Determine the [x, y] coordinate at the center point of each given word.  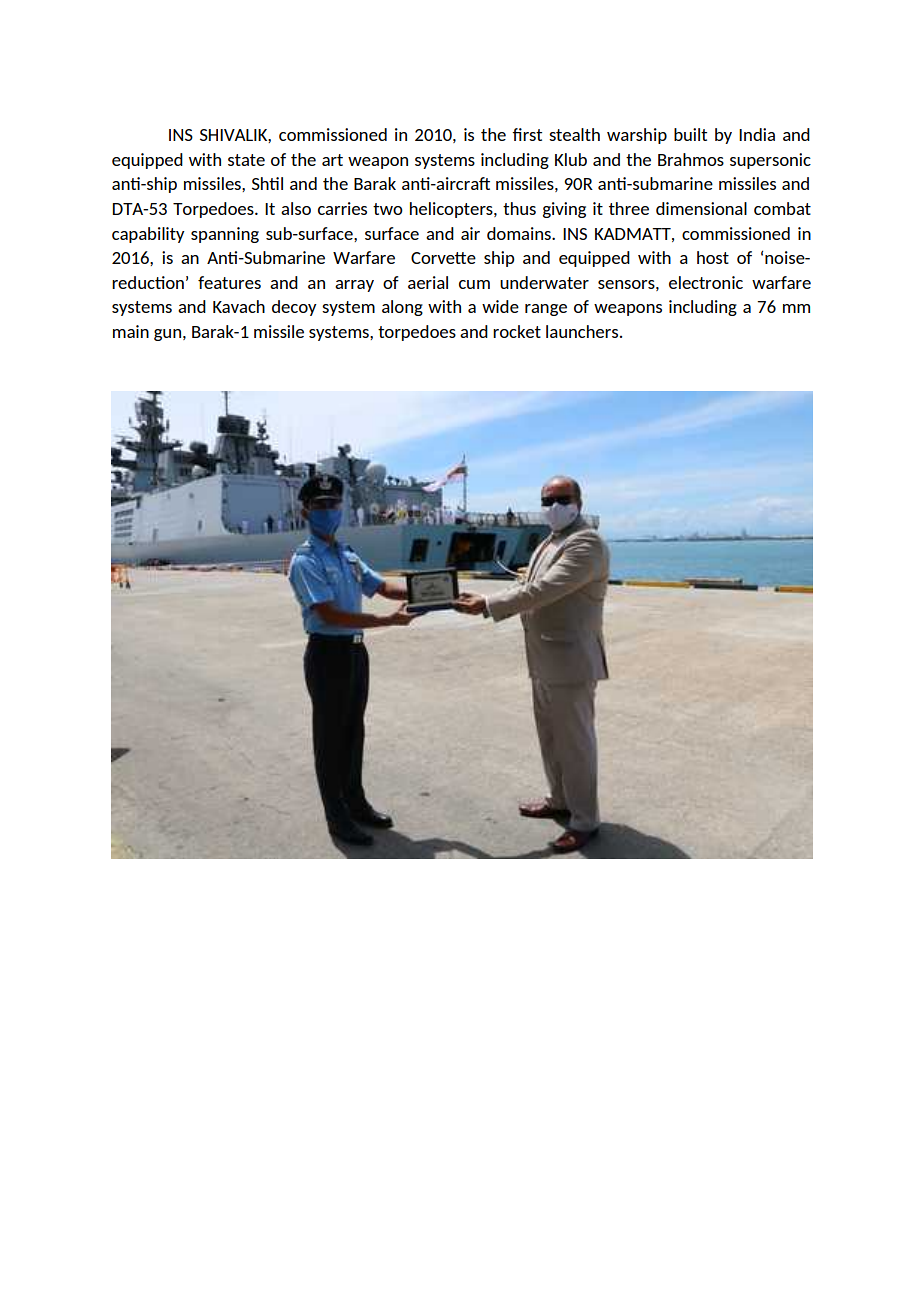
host [713, 257]
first [527, 134]
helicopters [452, 210]
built [690, 134]
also [296, 208]
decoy [294, 308]
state [246, 160]
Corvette [443, 258]
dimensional [701, 208]
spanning [225, 235]
